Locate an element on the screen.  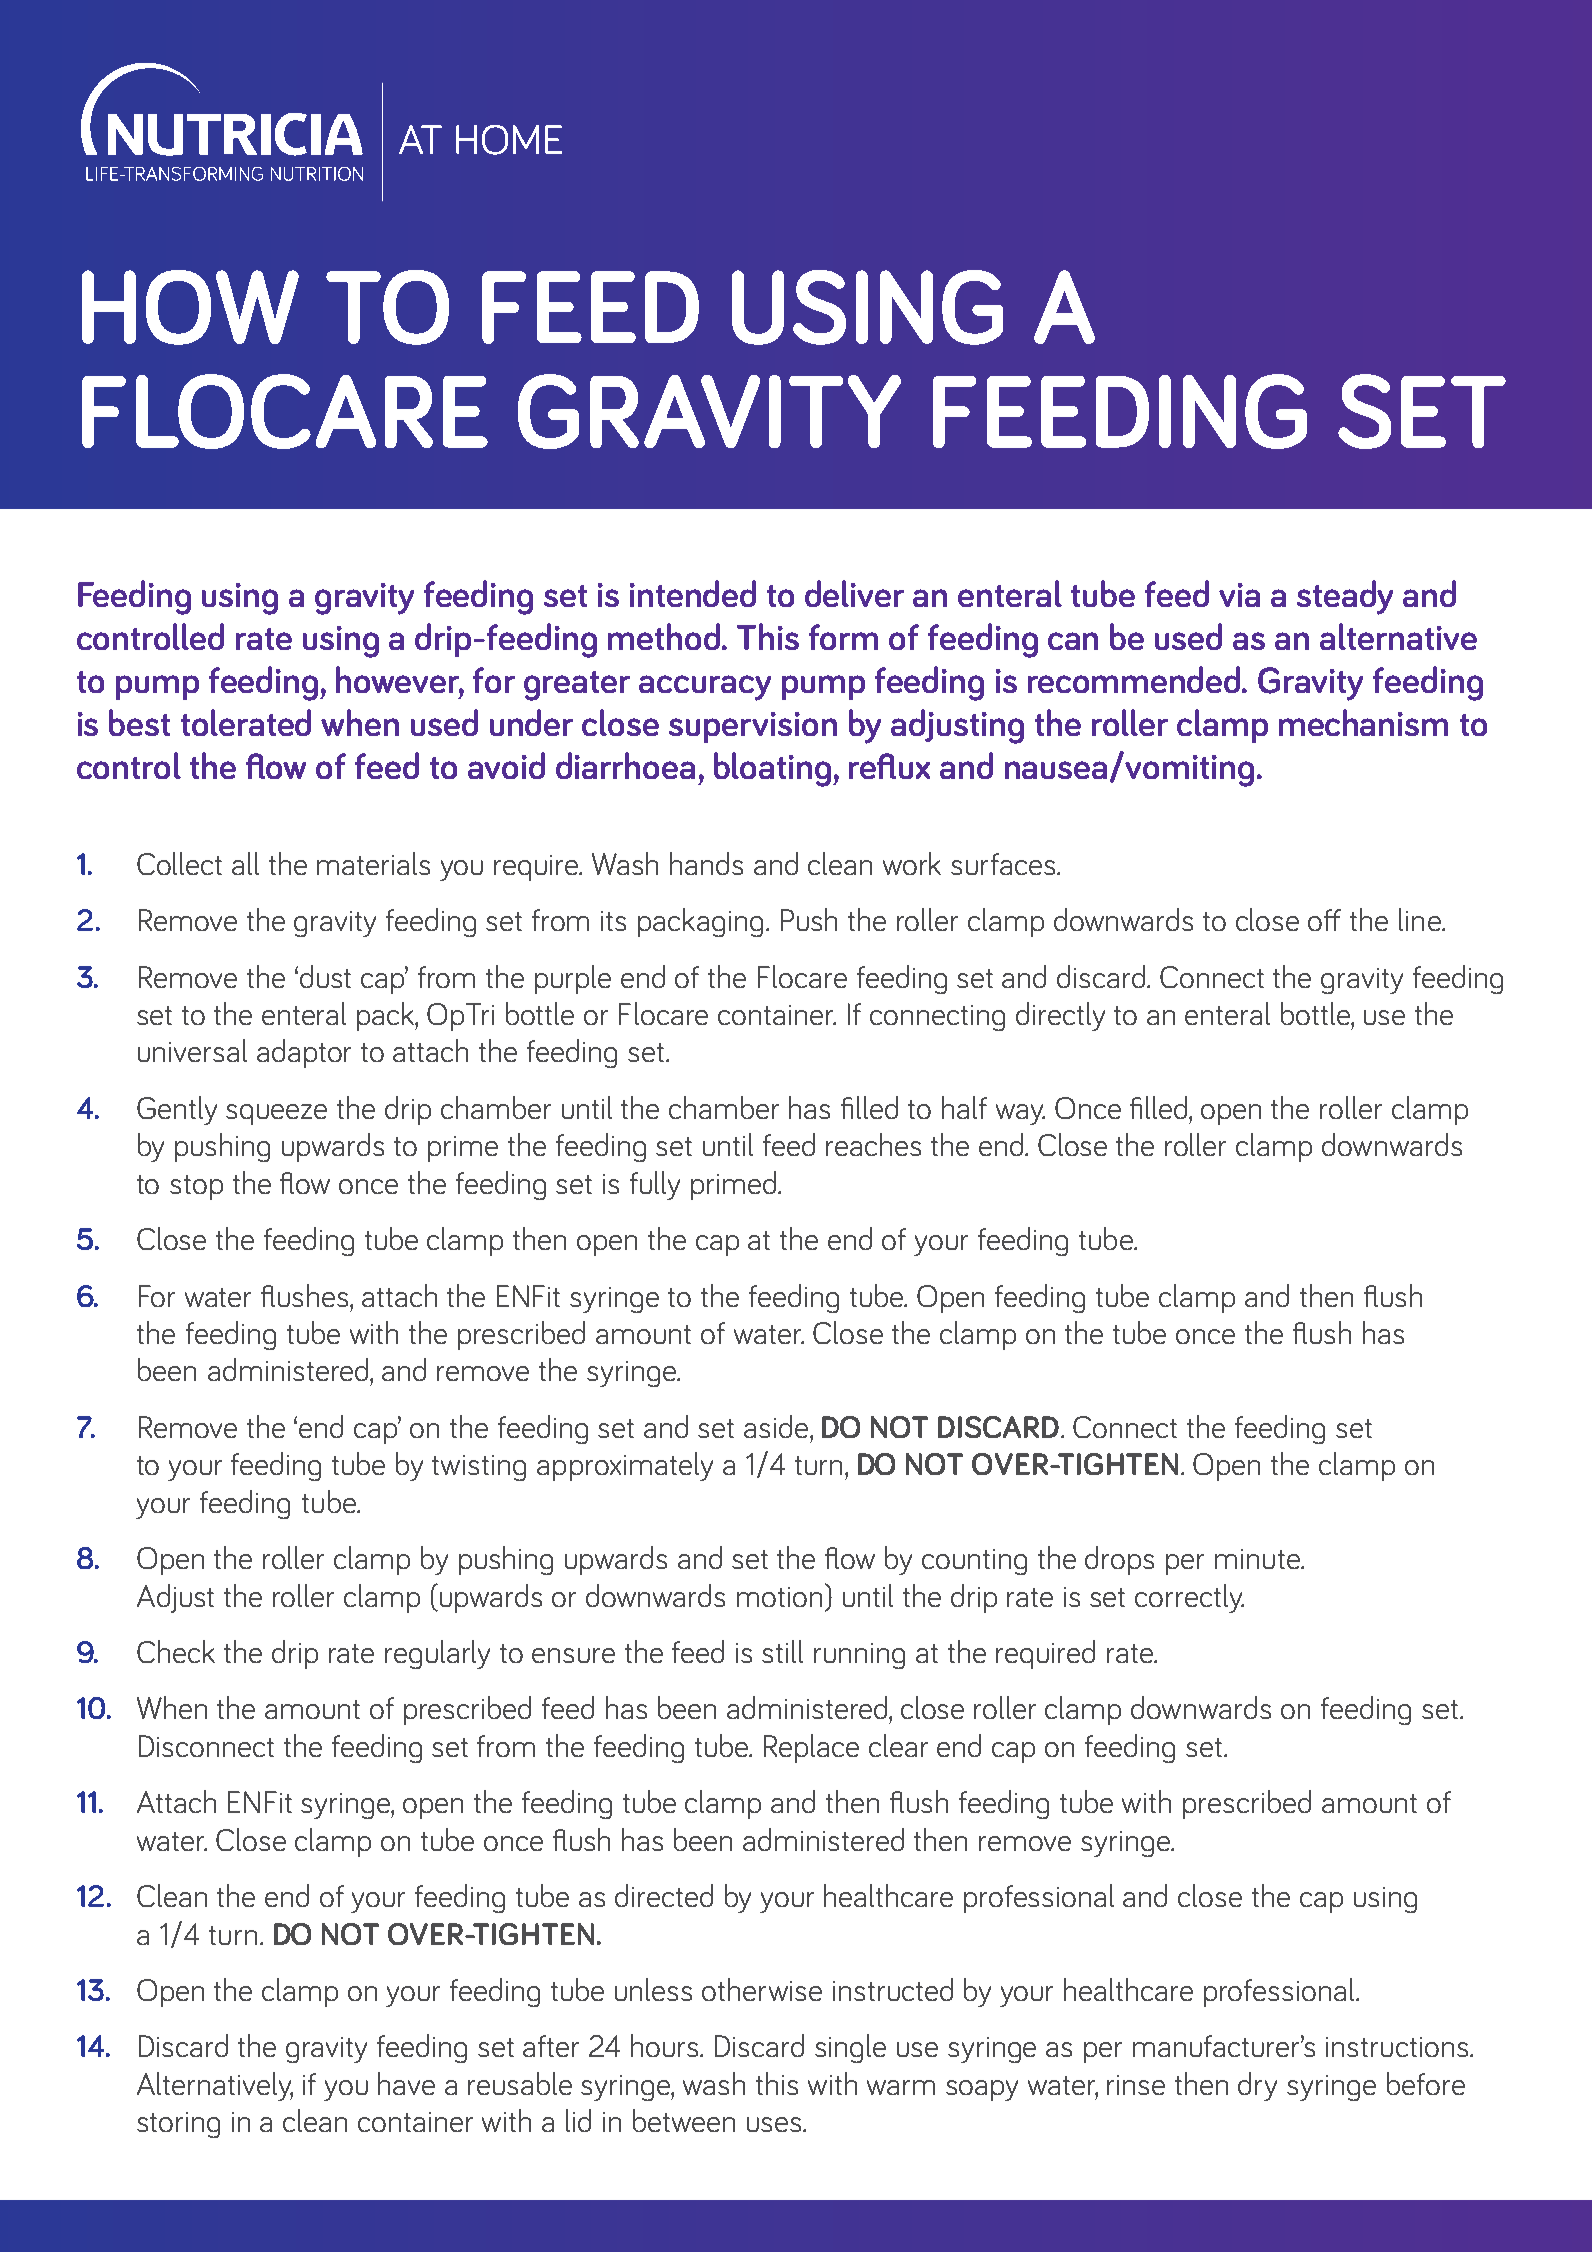
all is located at coordinates (245, 863).
